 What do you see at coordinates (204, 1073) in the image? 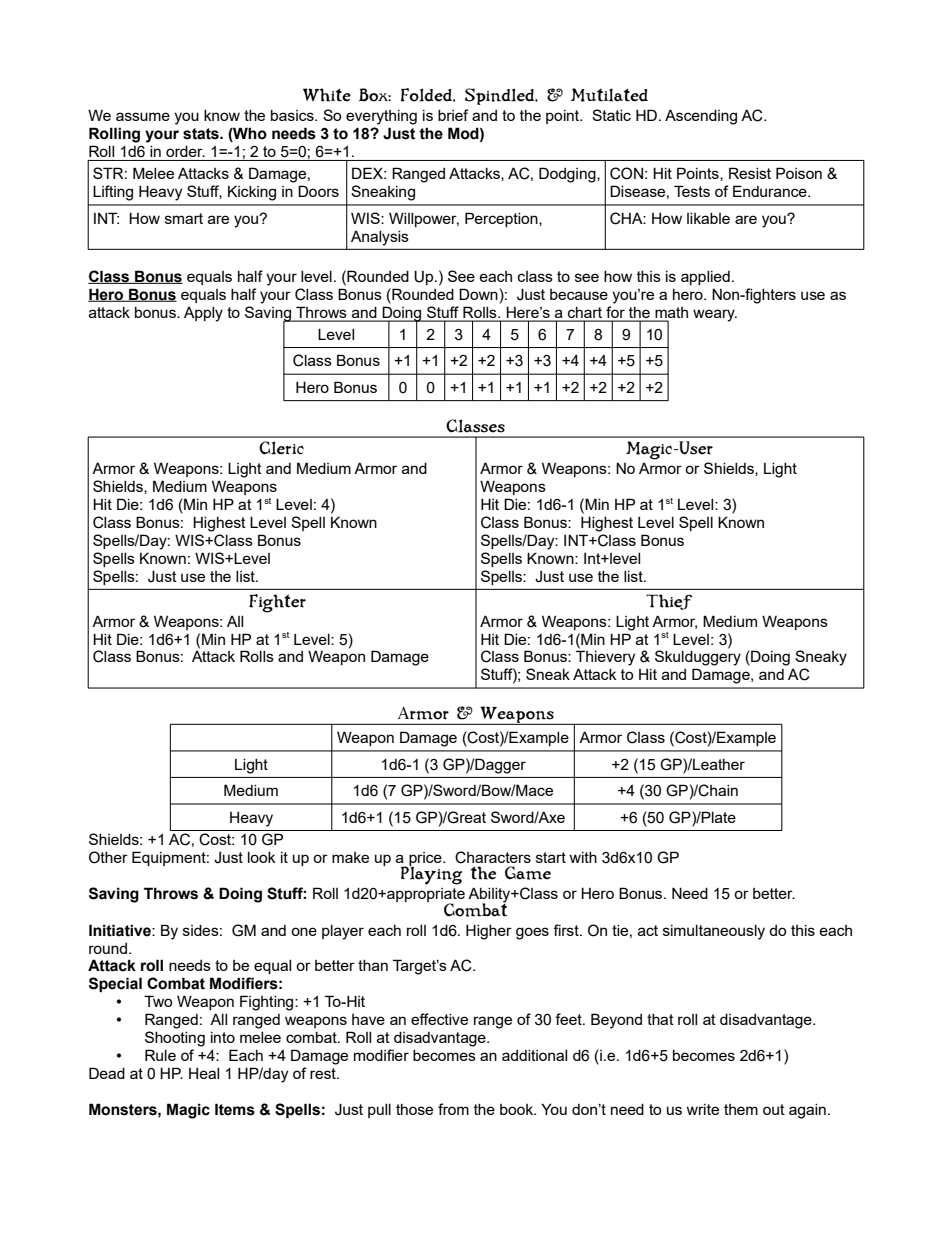
I see `Heal` at bounding box center [204, 1073].
